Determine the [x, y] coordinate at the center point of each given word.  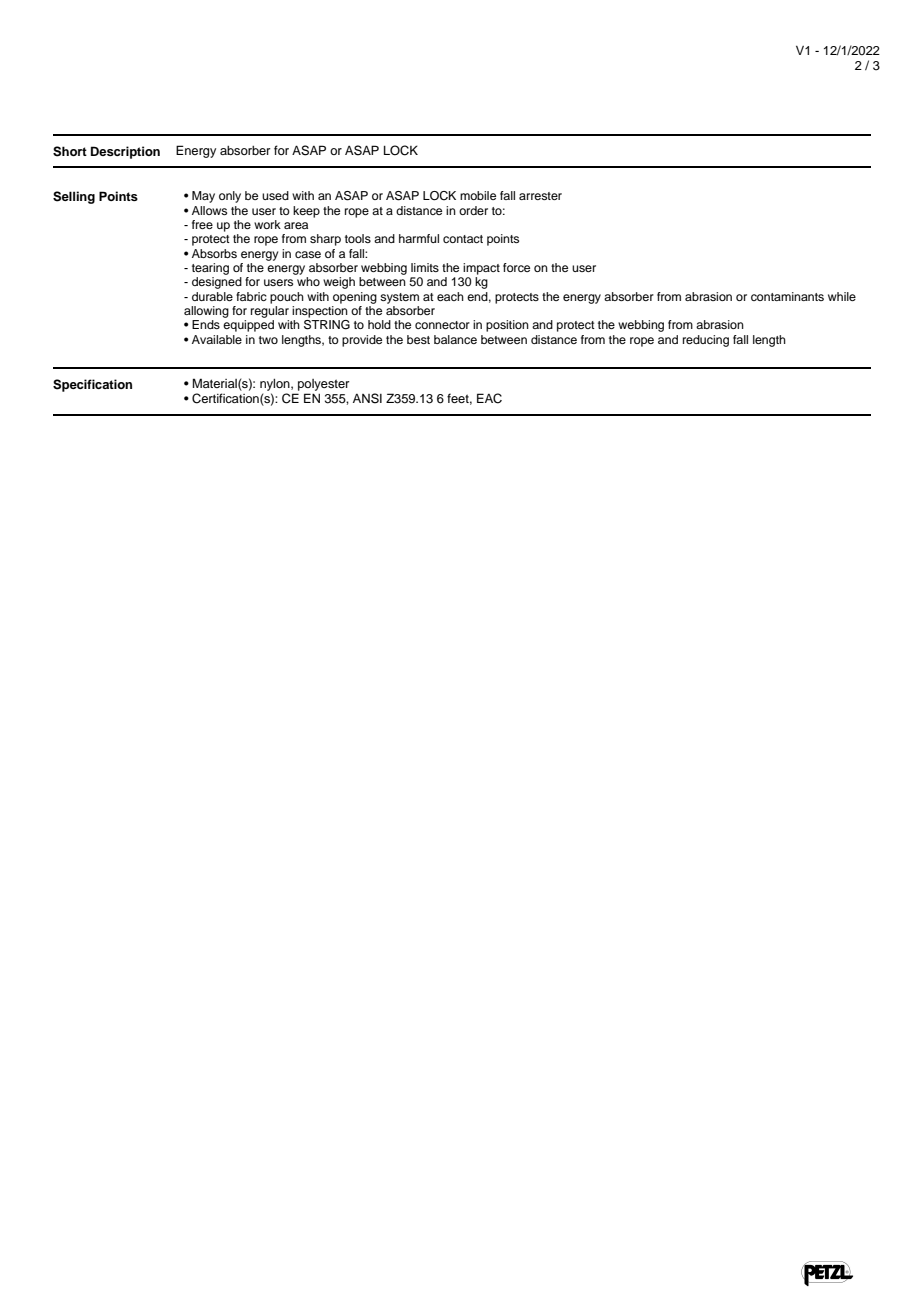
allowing [206, 312]
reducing [706, 341]
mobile [478, 195]
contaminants [787, 296]
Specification [92, 385]
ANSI [367, 398]
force [516, 267]
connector [442, 325]
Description [125, 152]
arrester [540, 196]
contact [463, 239]
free [202, 224]
